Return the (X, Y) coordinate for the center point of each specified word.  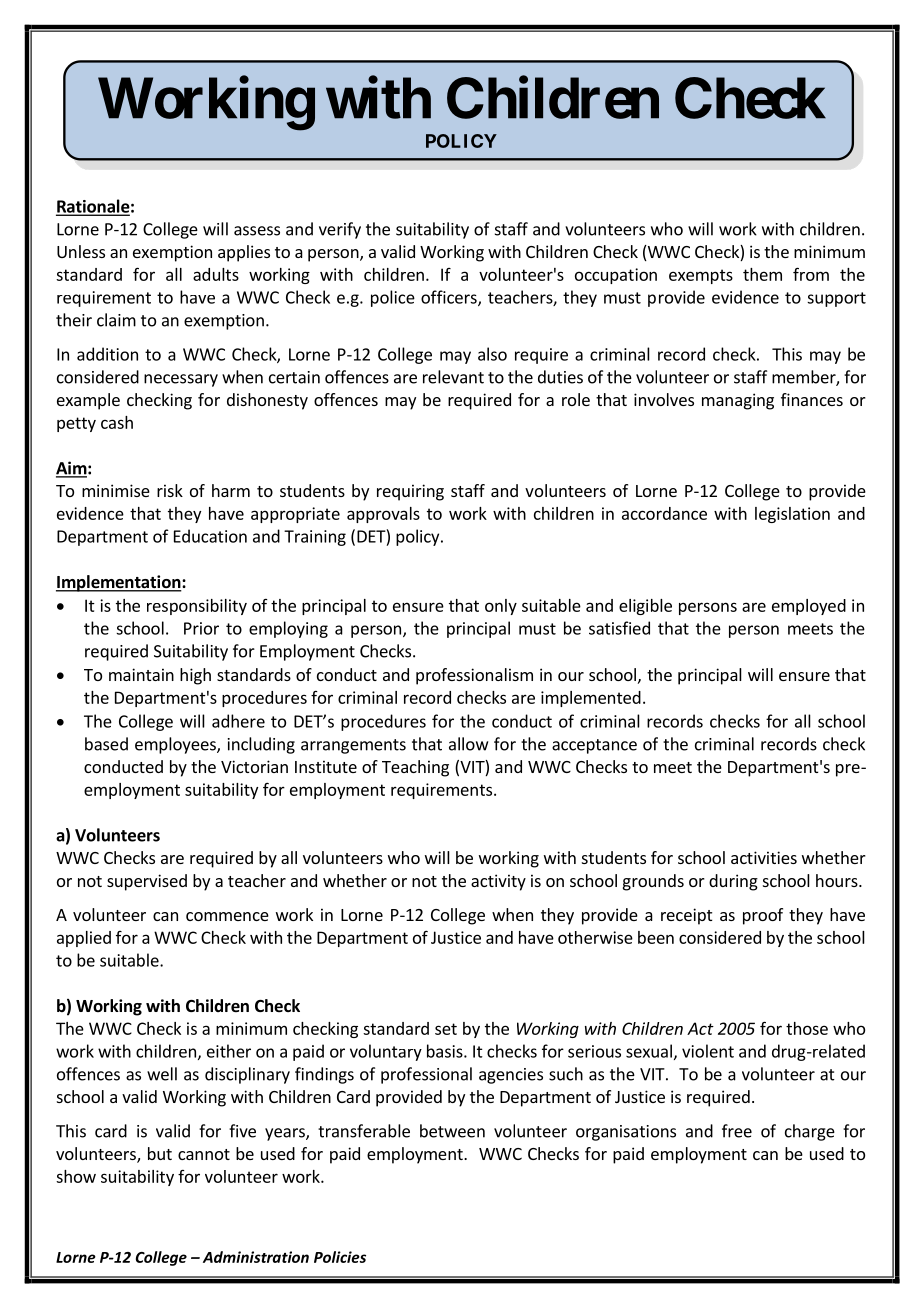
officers (450, 298)
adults (216, 274)
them (762, 274)
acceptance (594, 746)
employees (176, 745)
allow (468, 744)
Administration (256, 1257)
